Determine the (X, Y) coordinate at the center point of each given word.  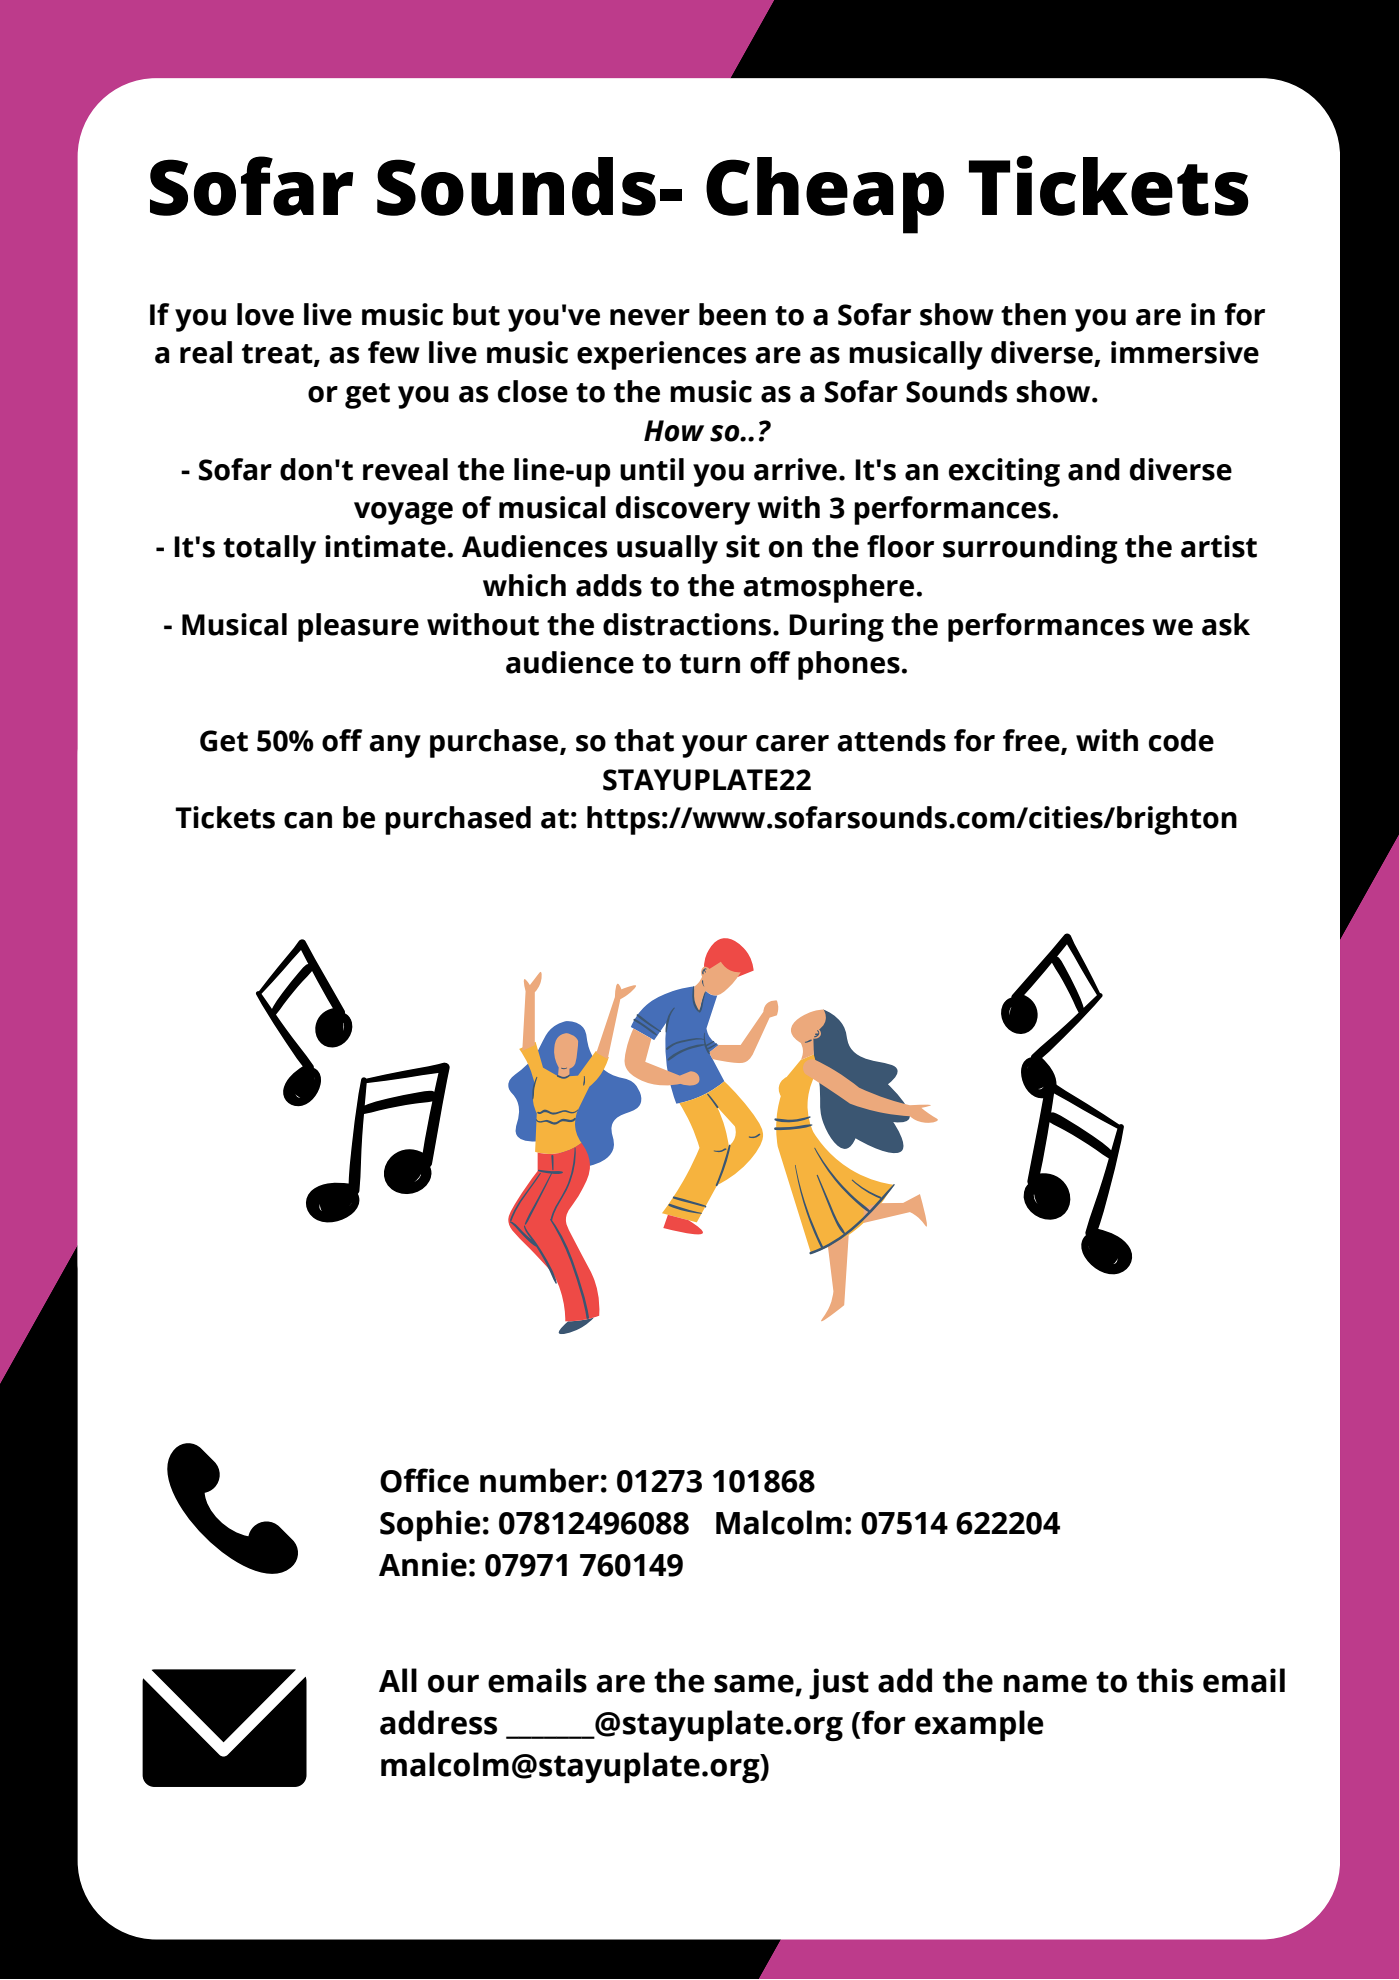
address (438, 1722)
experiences (661, 355)
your (714, 746)
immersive (1185, 352)
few (394, 352)
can (308, 820)
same (754, 1684)
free (1032, 741)
